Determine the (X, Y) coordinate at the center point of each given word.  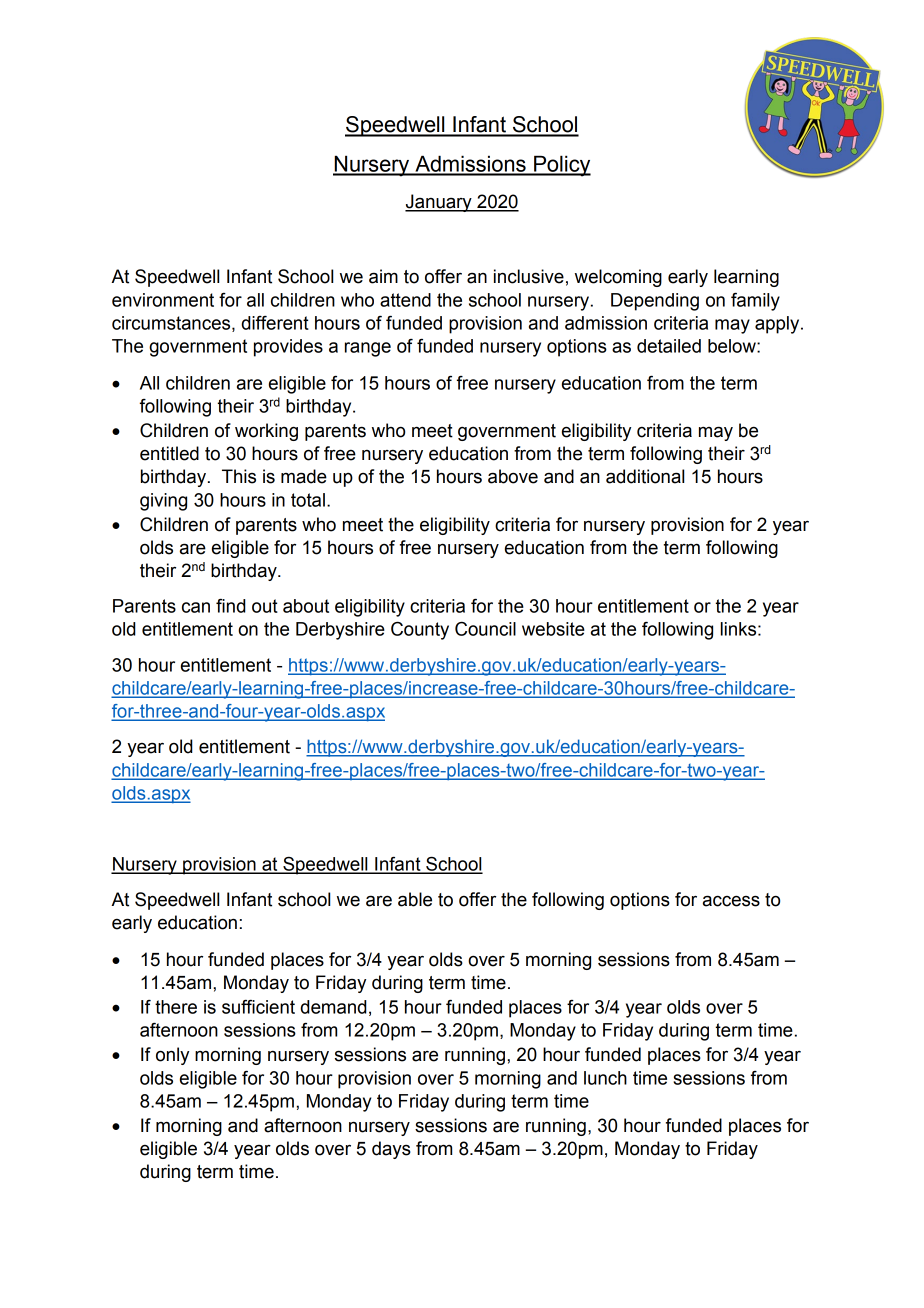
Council (485, 629)
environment (163, 300)
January (439, 203)
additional (645, 476)
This (239, 476)
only (172, 1056)
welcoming (618, 278)
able (415, 899)
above (513, 476)
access (731, 901)
